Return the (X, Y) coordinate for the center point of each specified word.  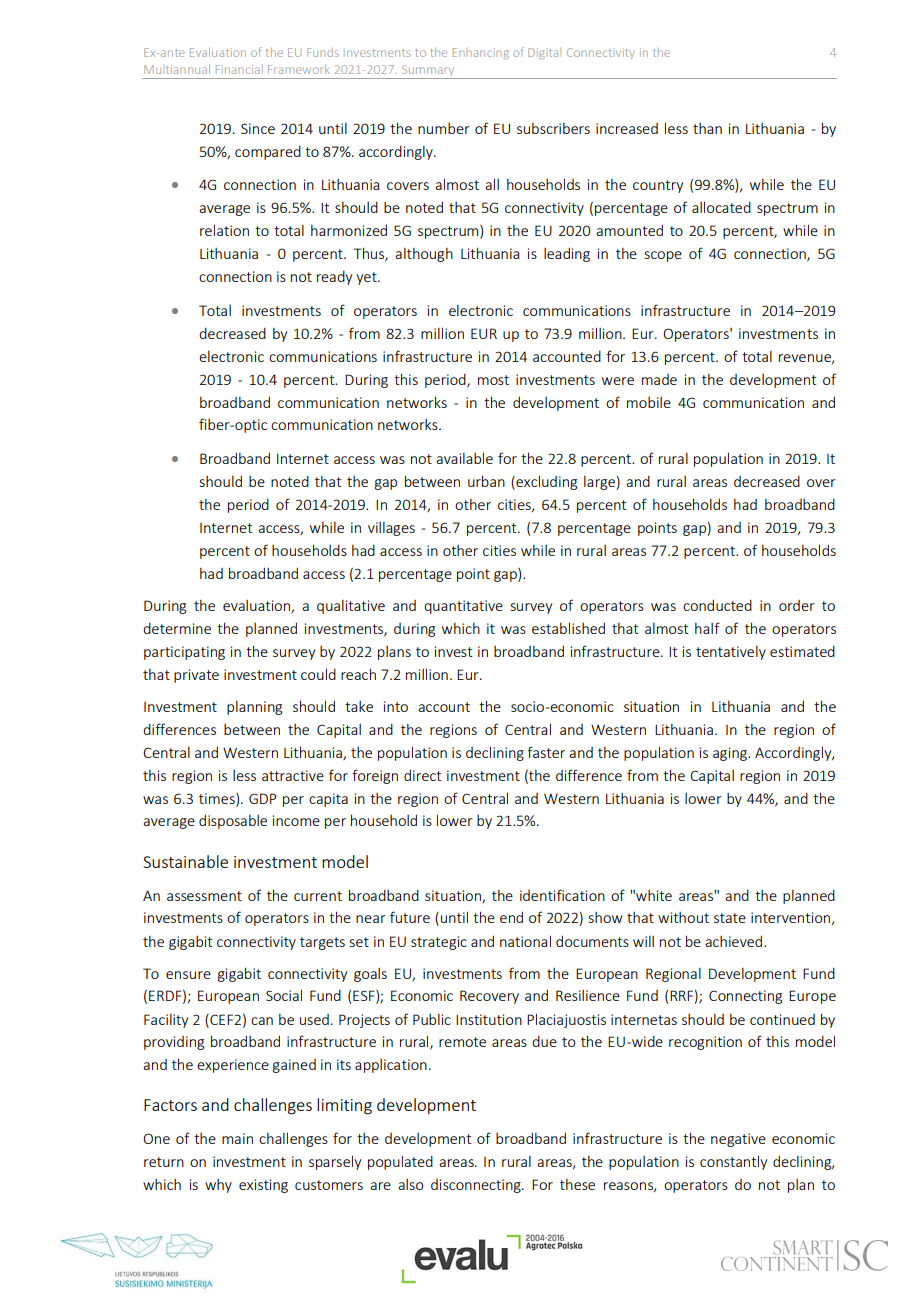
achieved (735, 941)
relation (224, 230)
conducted (717, 605)
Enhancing (481, 53)
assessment (204, 896)
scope (663, 256)
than (707, 128)
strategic (439, 943)
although (424, 255)
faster (546, 752)
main (237, 1138)
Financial (239, 69)
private (196, 676)
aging (731, 754)
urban (486, 481)
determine (177, 628)
